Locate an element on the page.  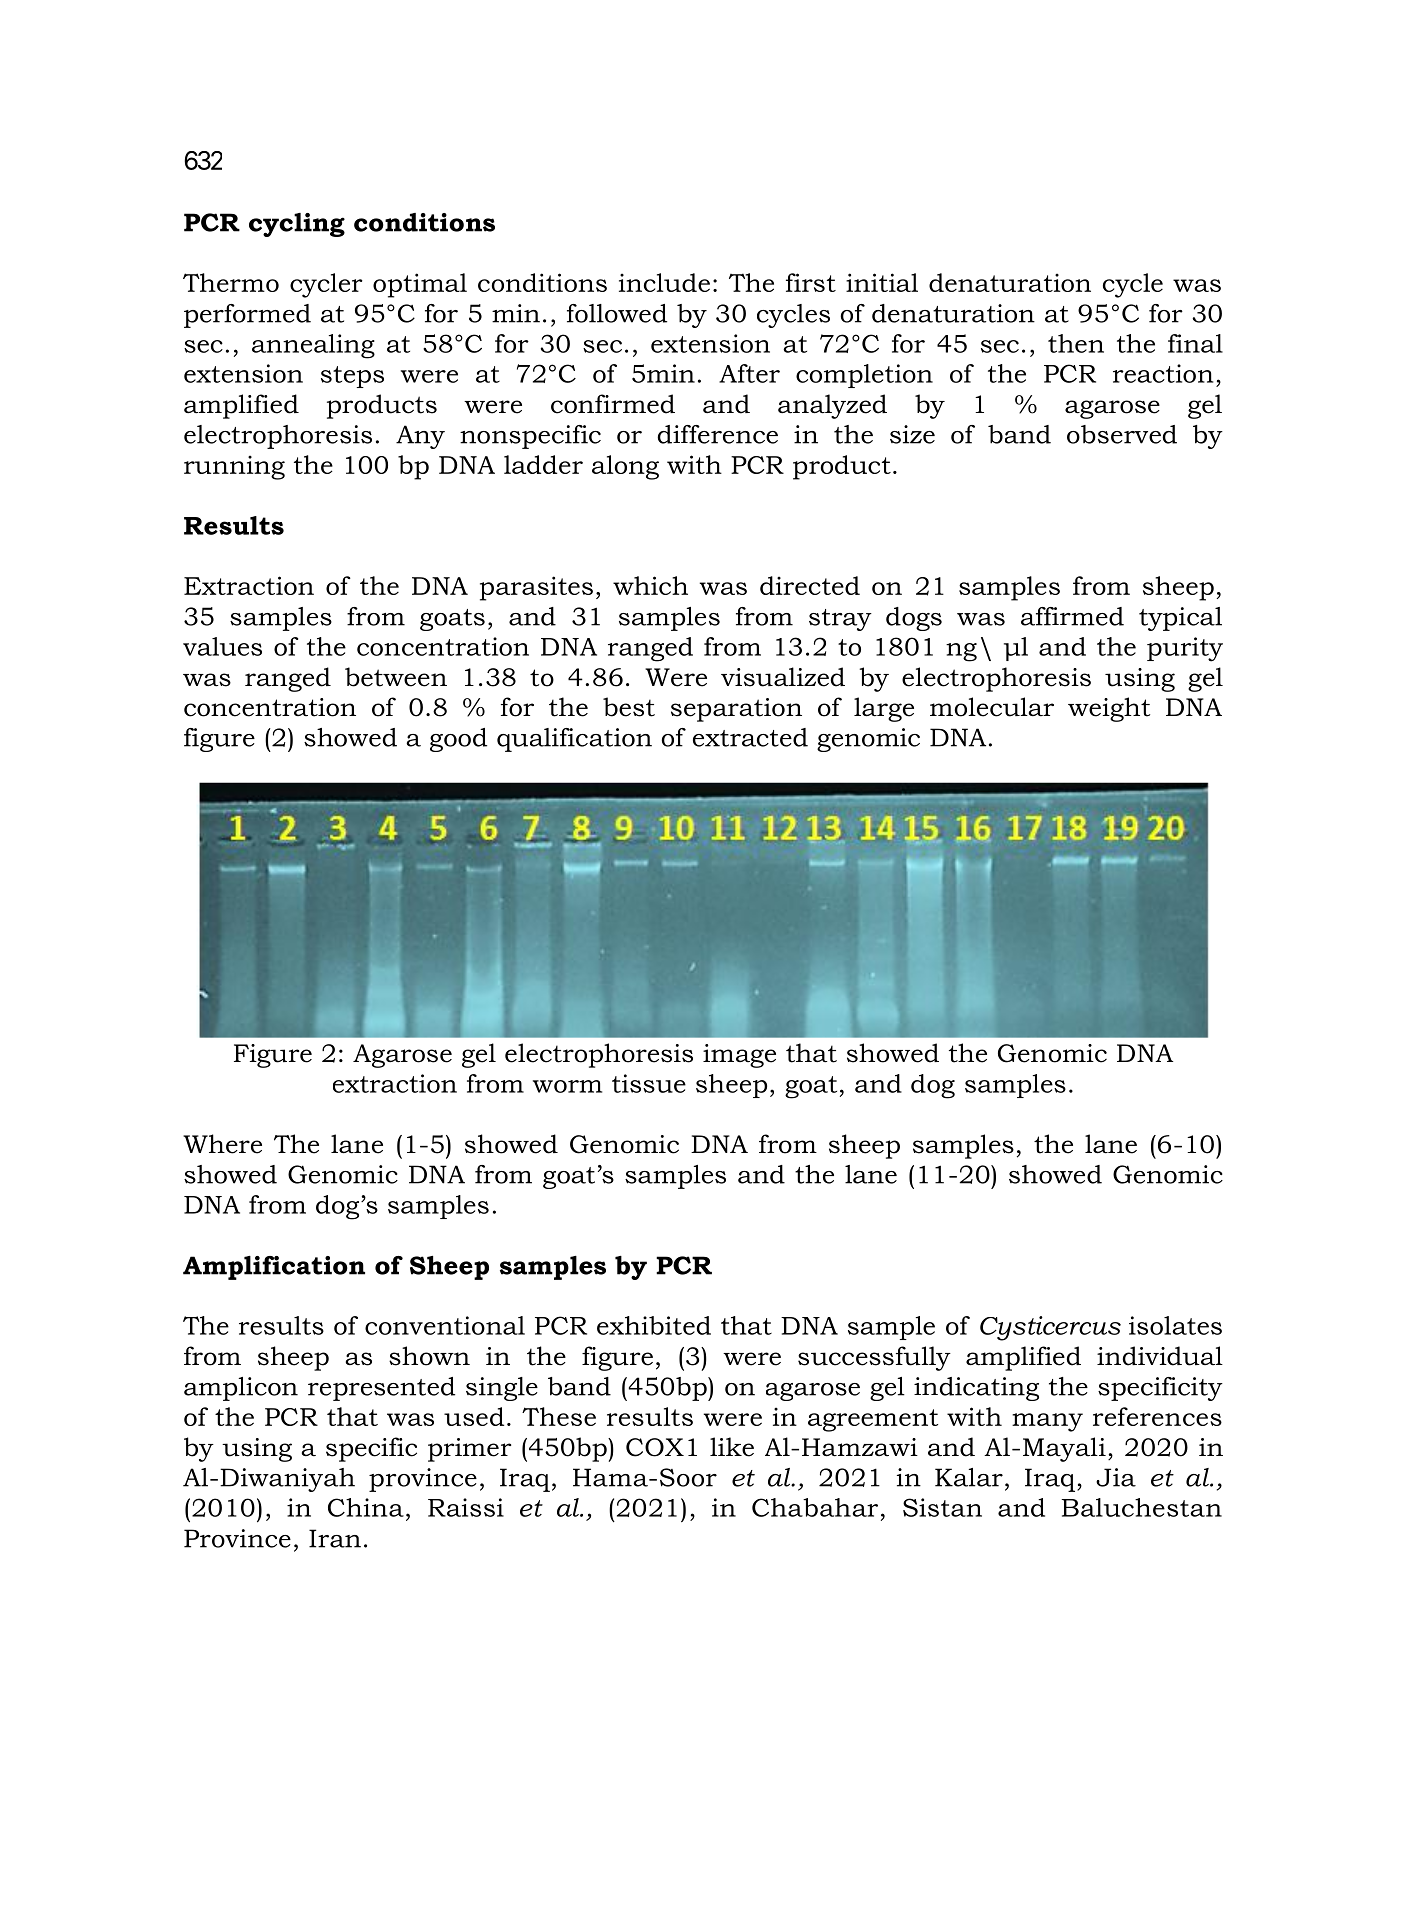
Amplification is located at coordinates (274, 1268).
